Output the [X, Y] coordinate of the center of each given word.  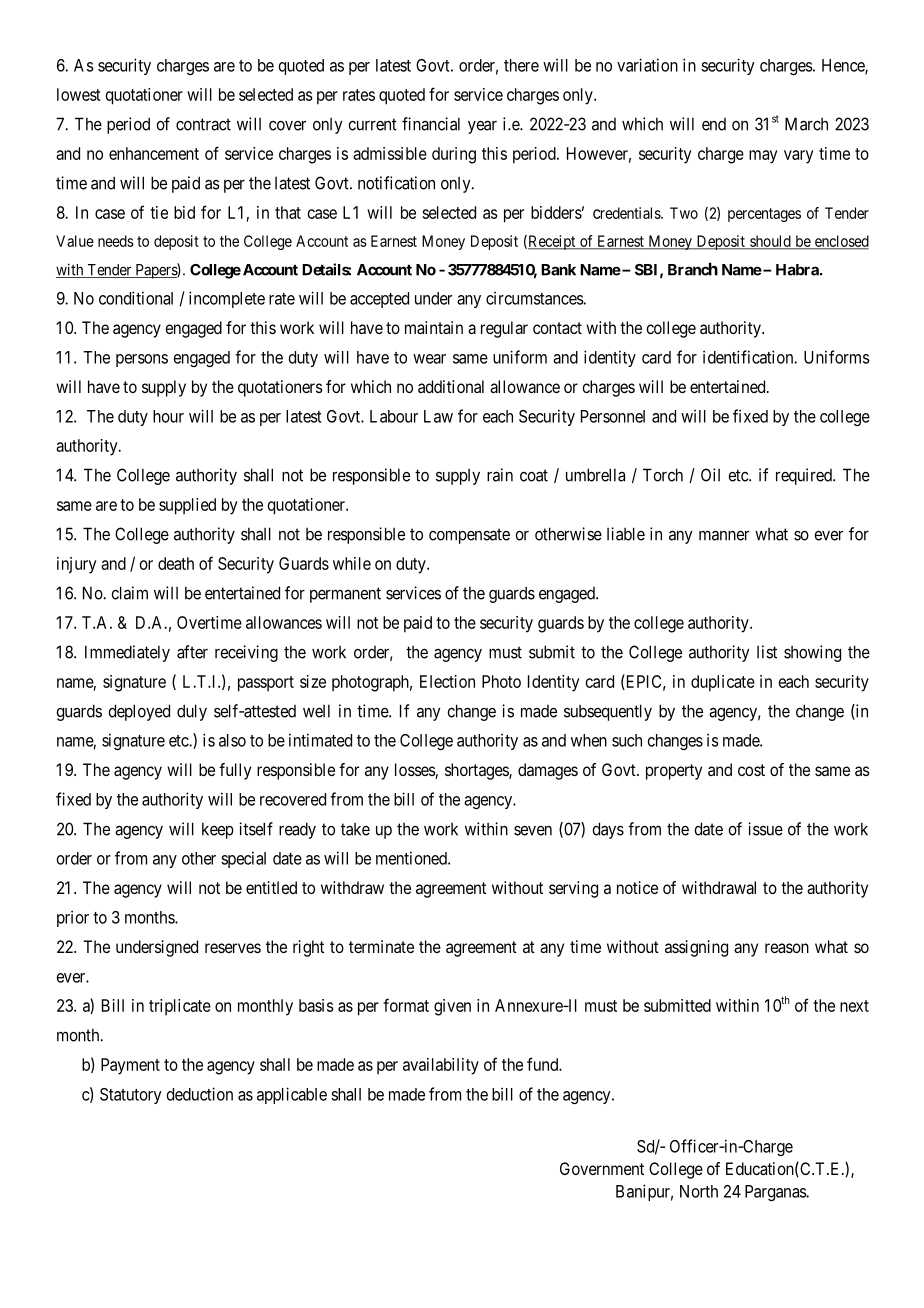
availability [441, 1066]
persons [142, 360]
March [806, 124]
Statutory [131, 1096]
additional [451, 386]
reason [787, 948]
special [243, 859]
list [767, 652]
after [192, 652]
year [482, 127]
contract [203, 124]
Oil [710, 475]
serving [573, 889]
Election [447, 681]
